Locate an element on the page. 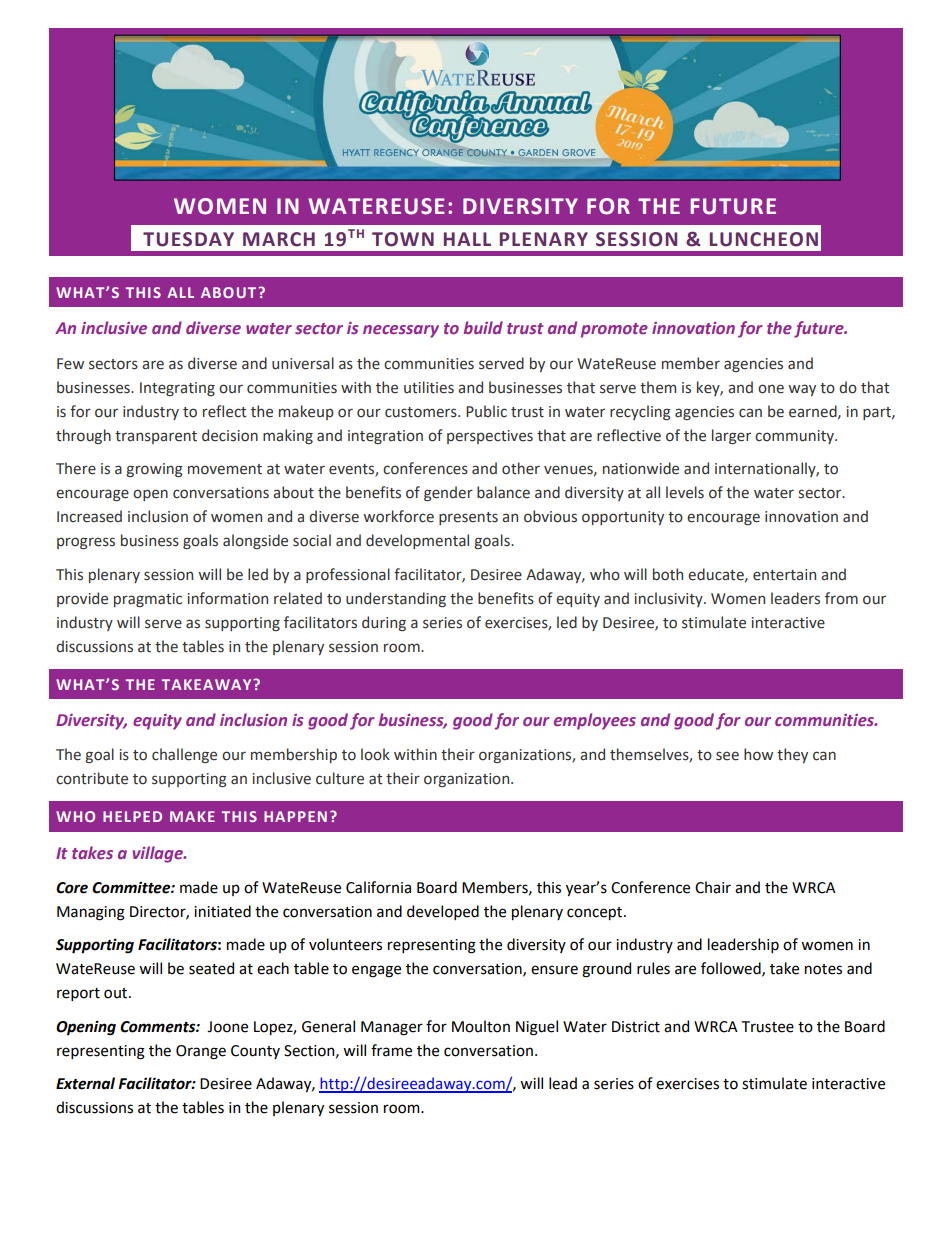 The height and width of the page is (1233, 952). larger is located at coordinates (731, 436).
